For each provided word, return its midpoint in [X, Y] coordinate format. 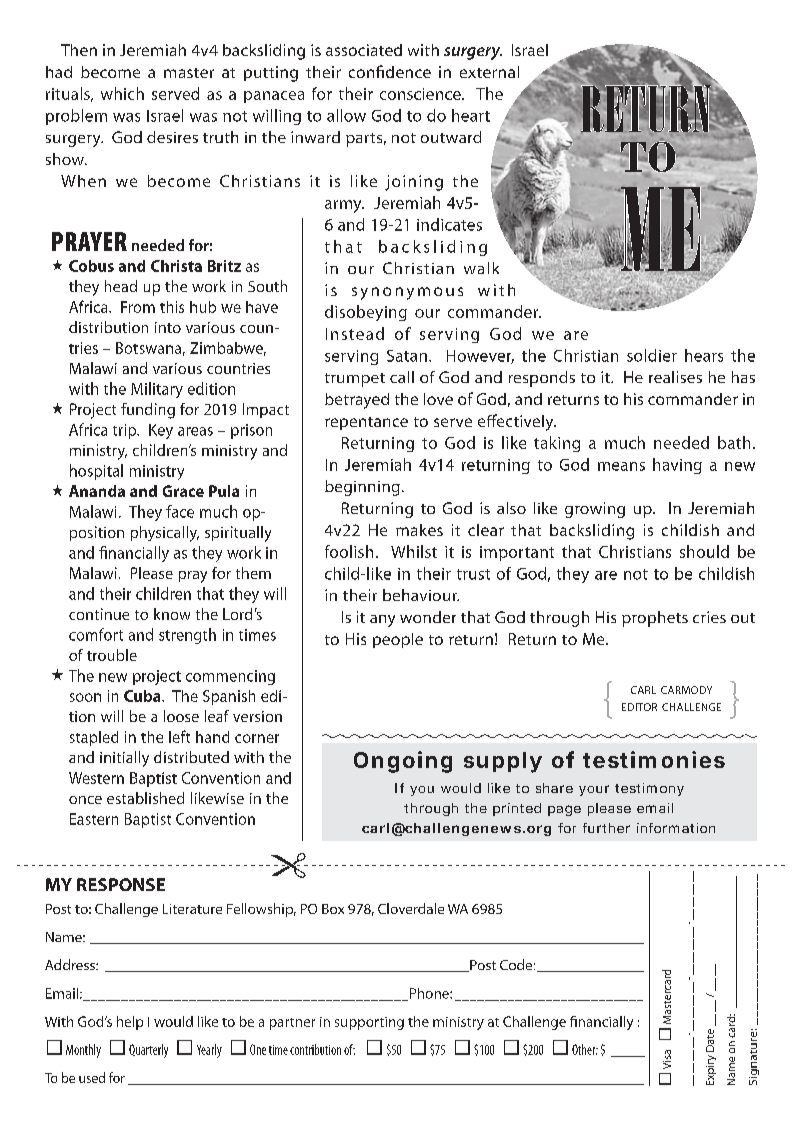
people [398, 640]
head [121, 286]
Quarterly [148, 1051]
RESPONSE [121, 884]
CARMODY [686, 690]
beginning [362, 488]
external [489, 72]
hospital [96, 472]
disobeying [366, 313]
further [606, 828]
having [677, 466]
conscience [421, 94]
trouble [112, 655]
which [122, 93]
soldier [652, 355]
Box [333, 909]
